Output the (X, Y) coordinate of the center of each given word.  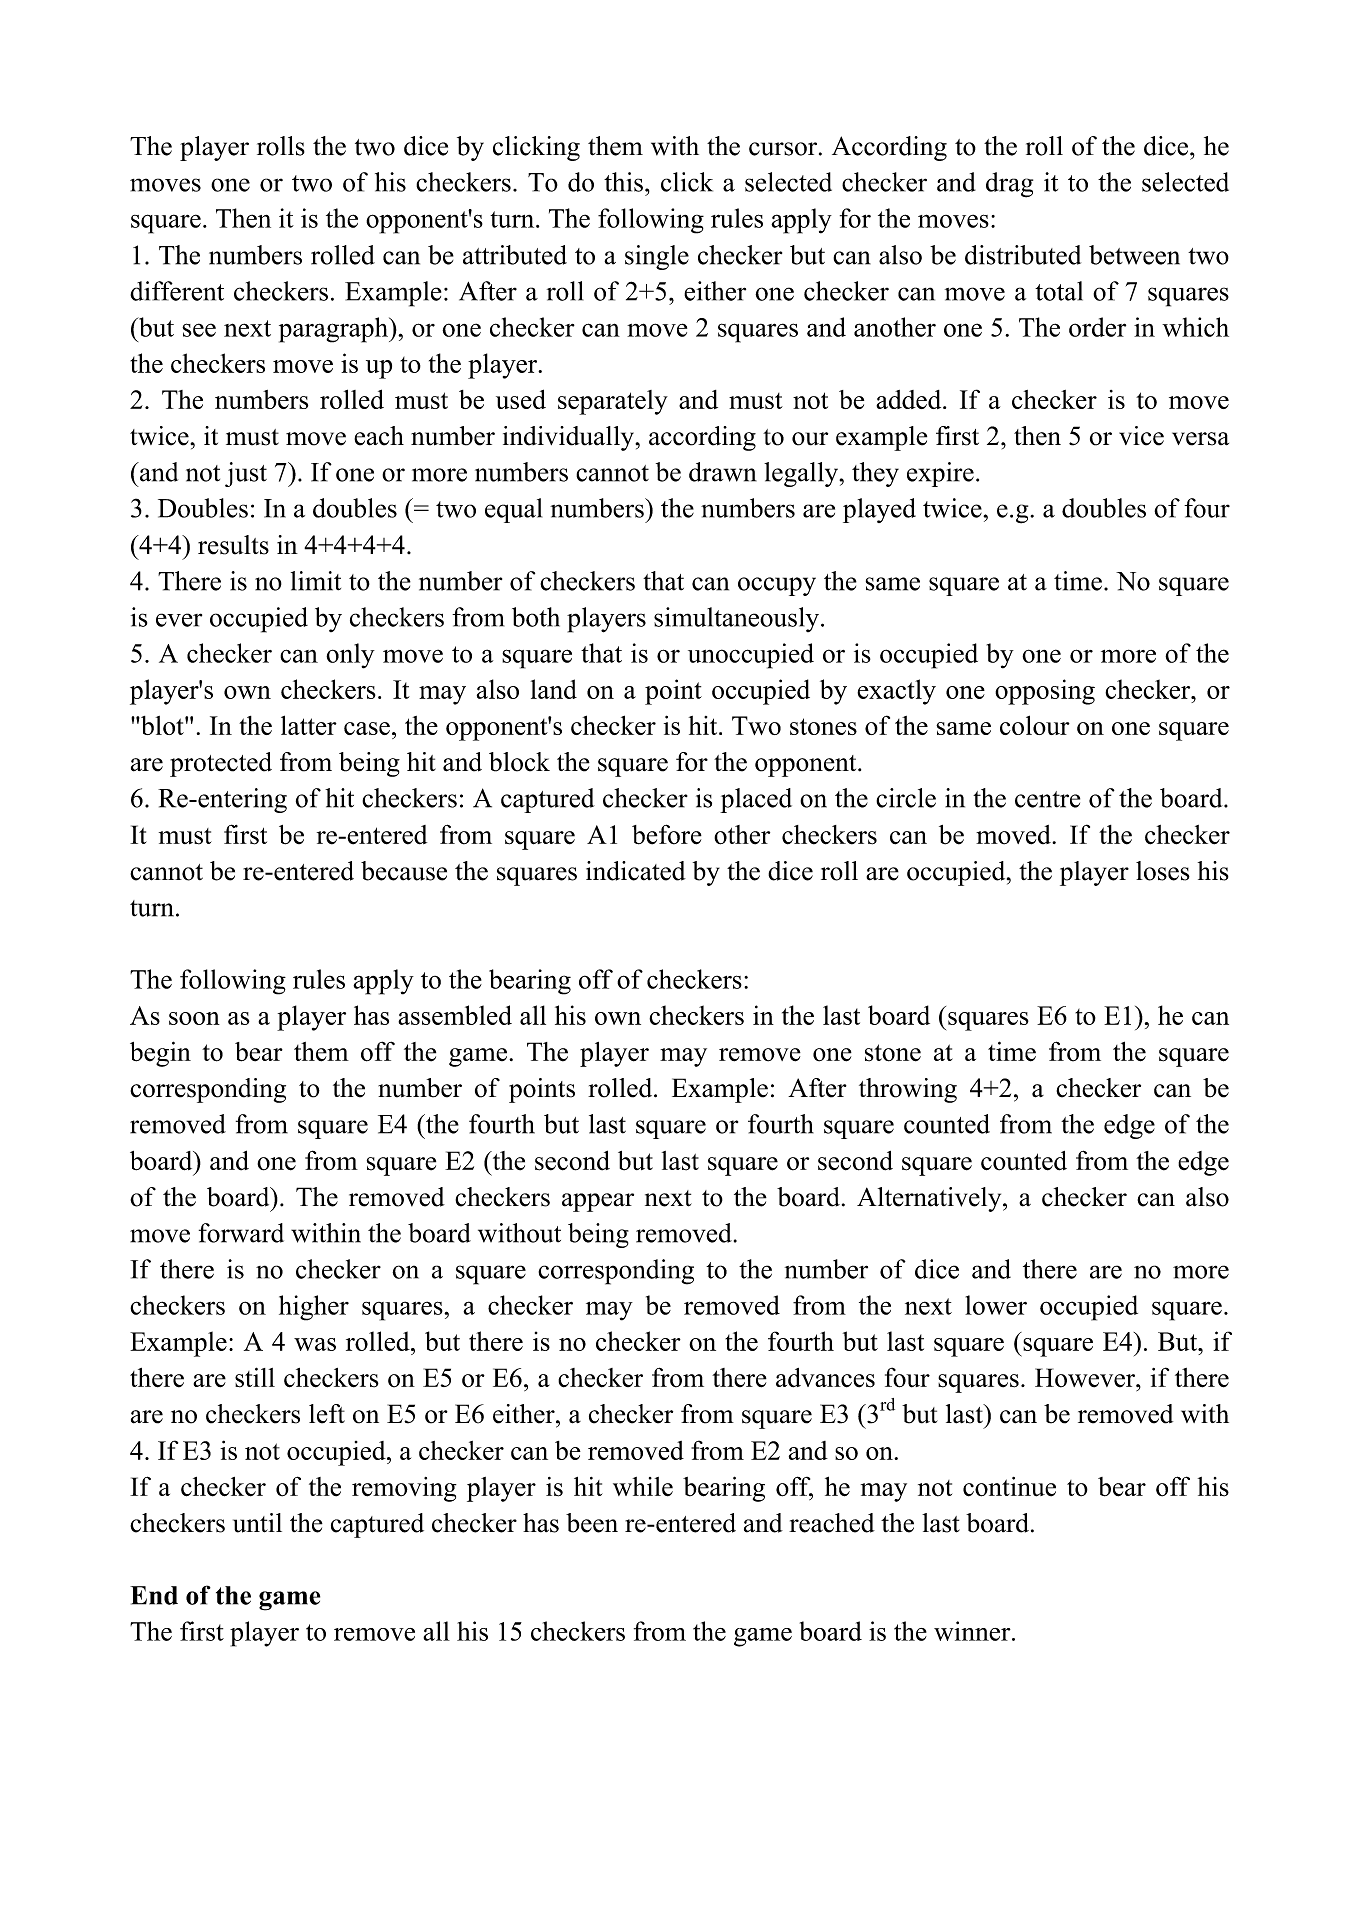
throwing (908, 1090)
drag (1009, 185)
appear (598, 1202)
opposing (1045, 692)
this (623, 182)
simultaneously (736, 619)
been (592, 1523)
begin (160, 1054)
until (257, 1523)
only (350, 656)
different (177, 291)
